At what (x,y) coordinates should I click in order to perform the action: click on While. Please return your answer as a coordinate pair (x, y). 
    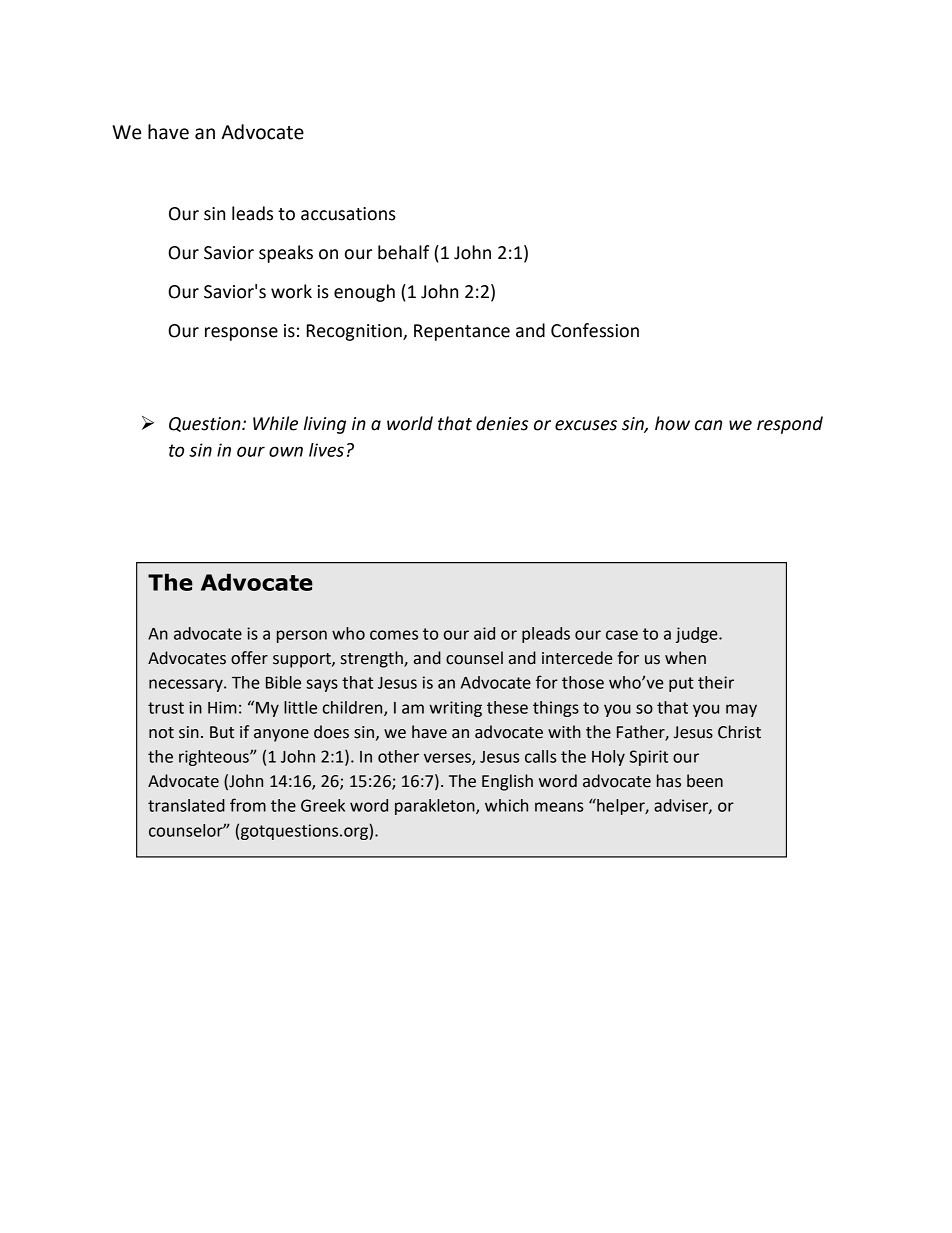
    Looking at the image, I should click on (275, 423).
